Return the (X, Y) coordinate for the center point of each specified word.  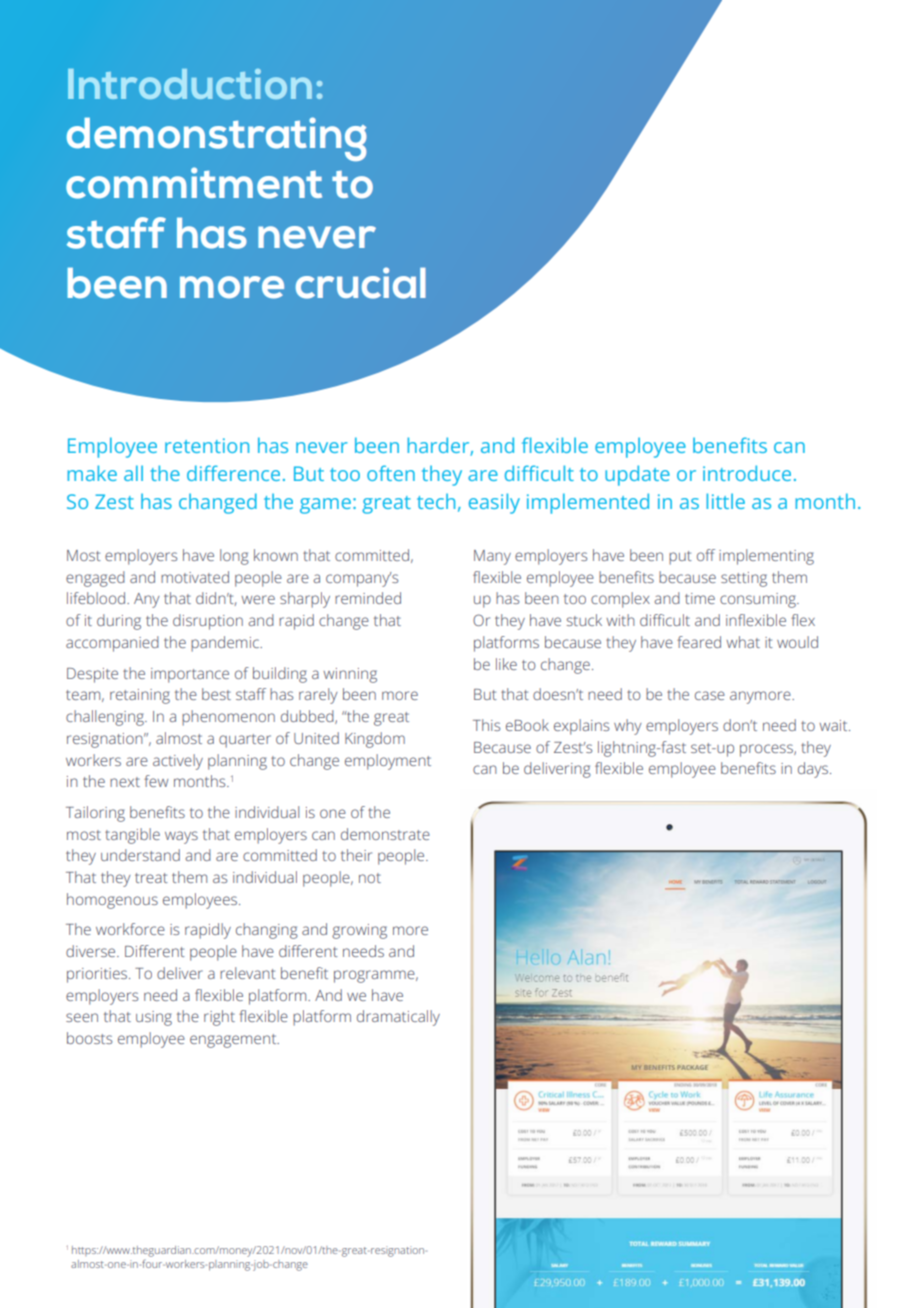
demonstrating (217, 139)
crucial (361, 283)
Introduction (190, 84)
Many (492, 557)
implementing (766, 557)
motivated (195, 577)
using (154, 1018)
